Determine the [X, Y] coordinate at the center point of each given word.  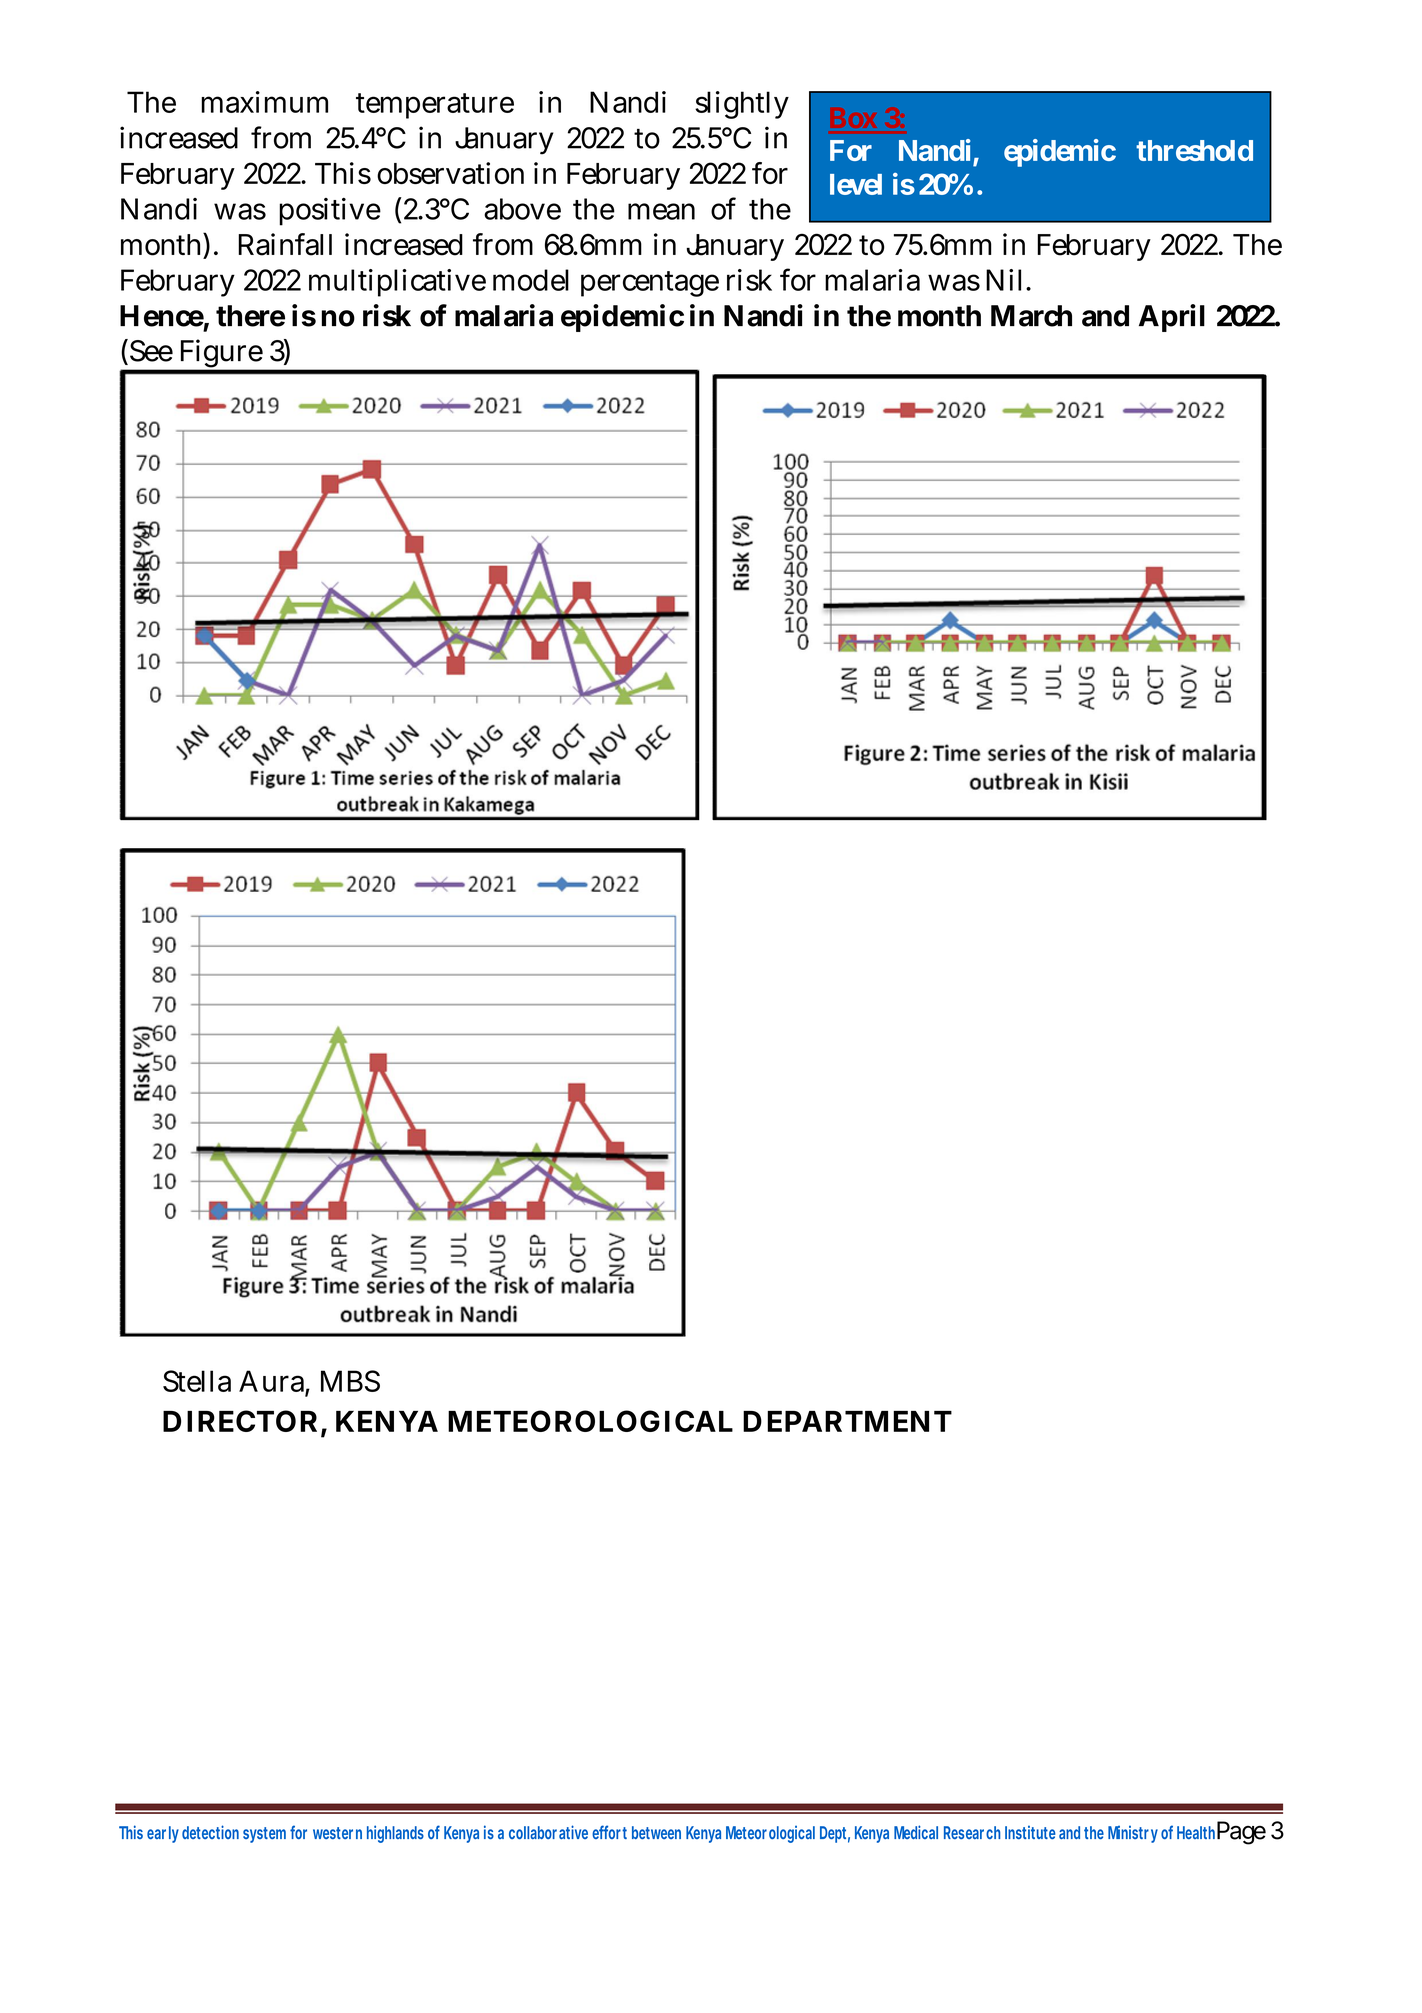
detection [210, 1832]
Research [972, 1832]
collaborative [548, 1832]
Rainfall [285, 244]
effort [609, 1832]
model [531, 280]
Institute [1030, 1832]
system [264, 1835]
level [856, 184]
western [337, 1833]
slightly [741, 105]
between [656, 1832]
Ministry [1133, 1834]
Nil [1003, 280]
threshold [1194, 150]
